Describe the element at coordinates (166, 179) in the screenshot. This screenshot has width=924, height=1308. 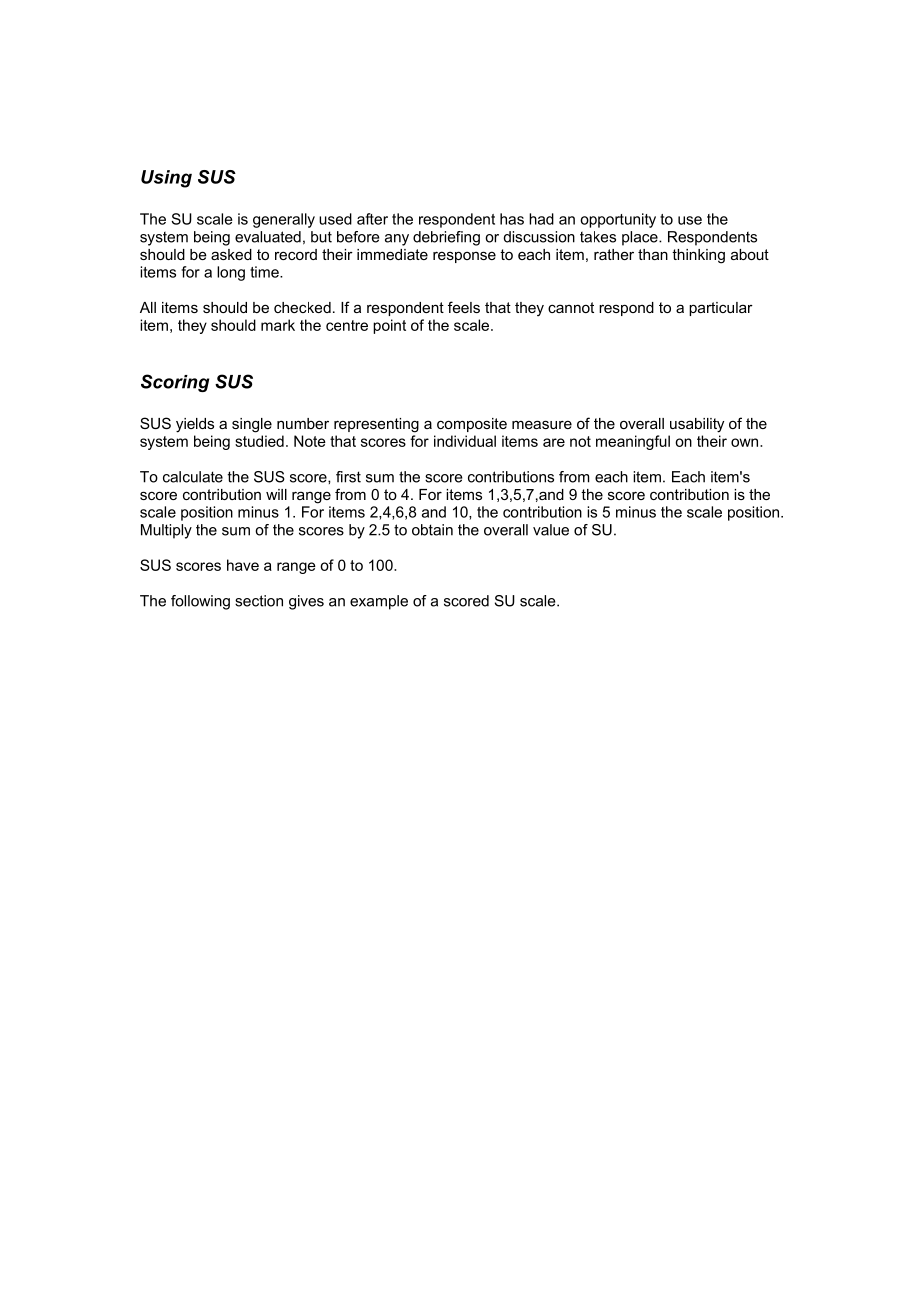
I see `Using` at that location.
